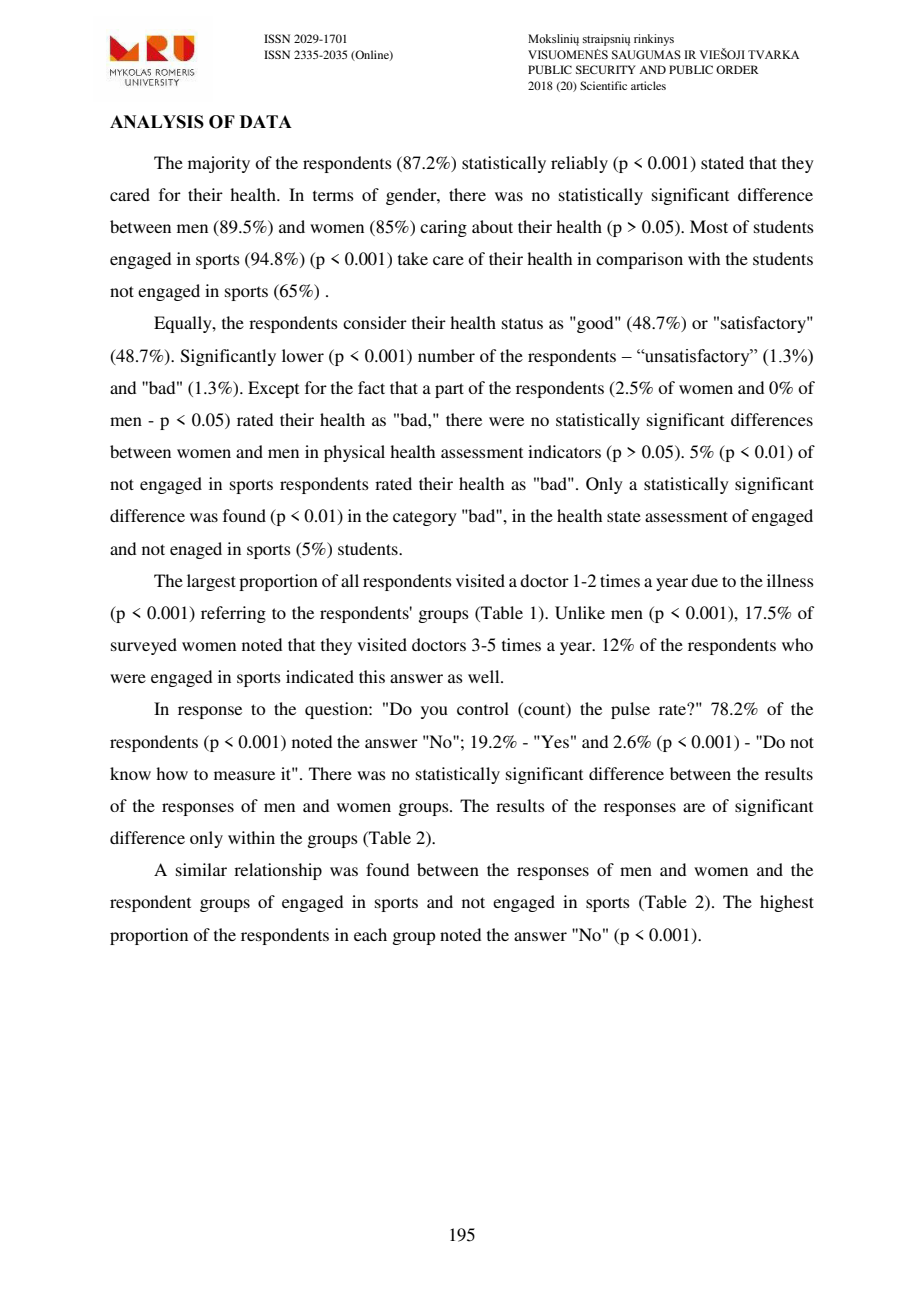 This screenshot has height=1308, width=924. I want to click on Scientific, so click(603, 85).
